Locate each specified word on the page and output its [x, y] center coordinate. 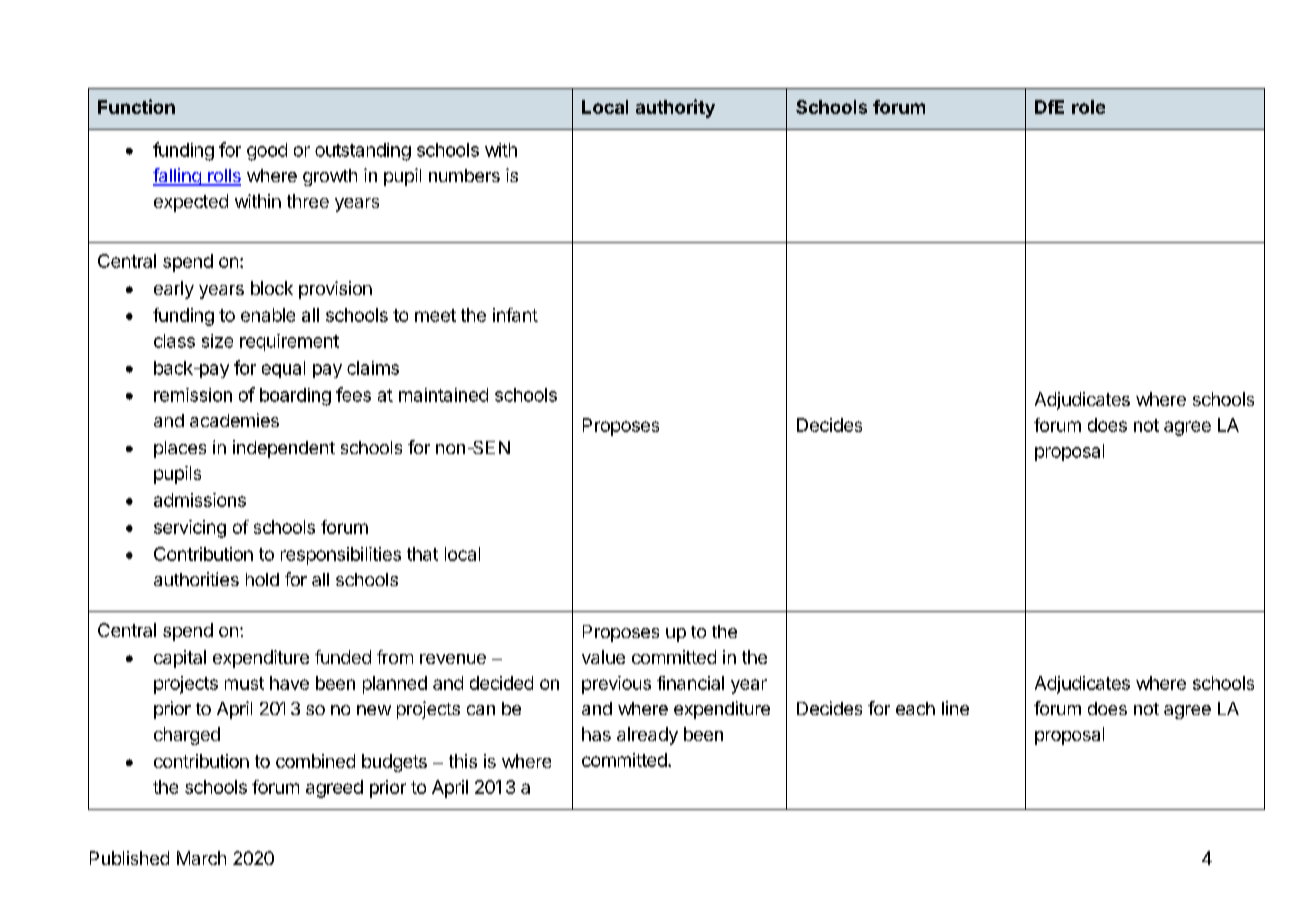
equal [283, 369]
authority [675, 108]
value [603, 657]
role [1088, 107]
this [463, 761]
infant [515, 315]
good [267, 152]
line [955, 708]
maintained [443, 395]
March [201, 858]
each [915, 708]
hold [262, 579]
